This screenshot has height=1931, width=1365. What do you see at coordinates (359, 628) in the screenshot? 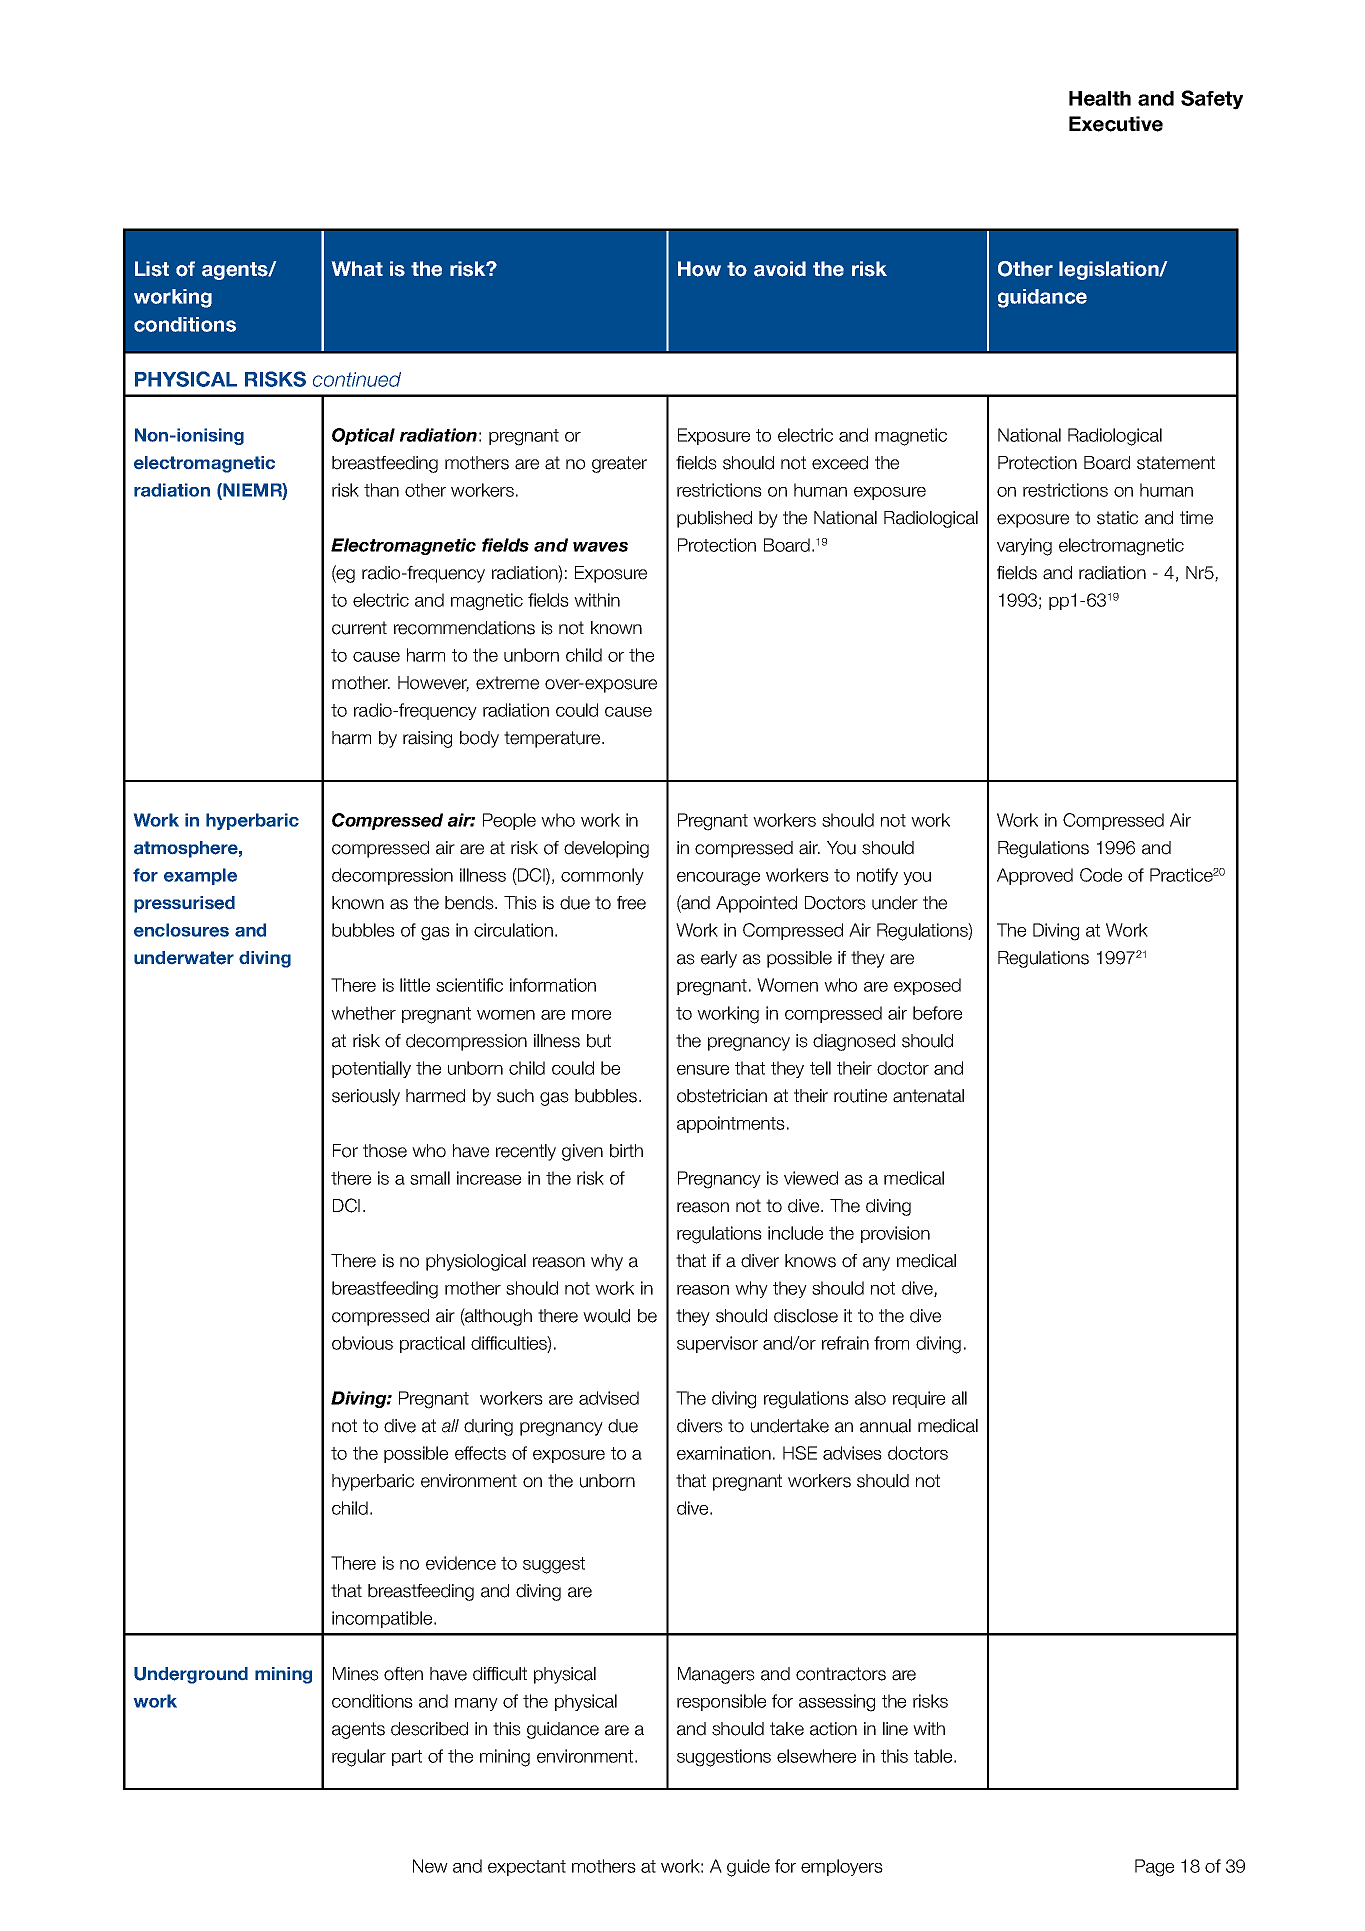
I see `current` at bounding box center [359, 628].
